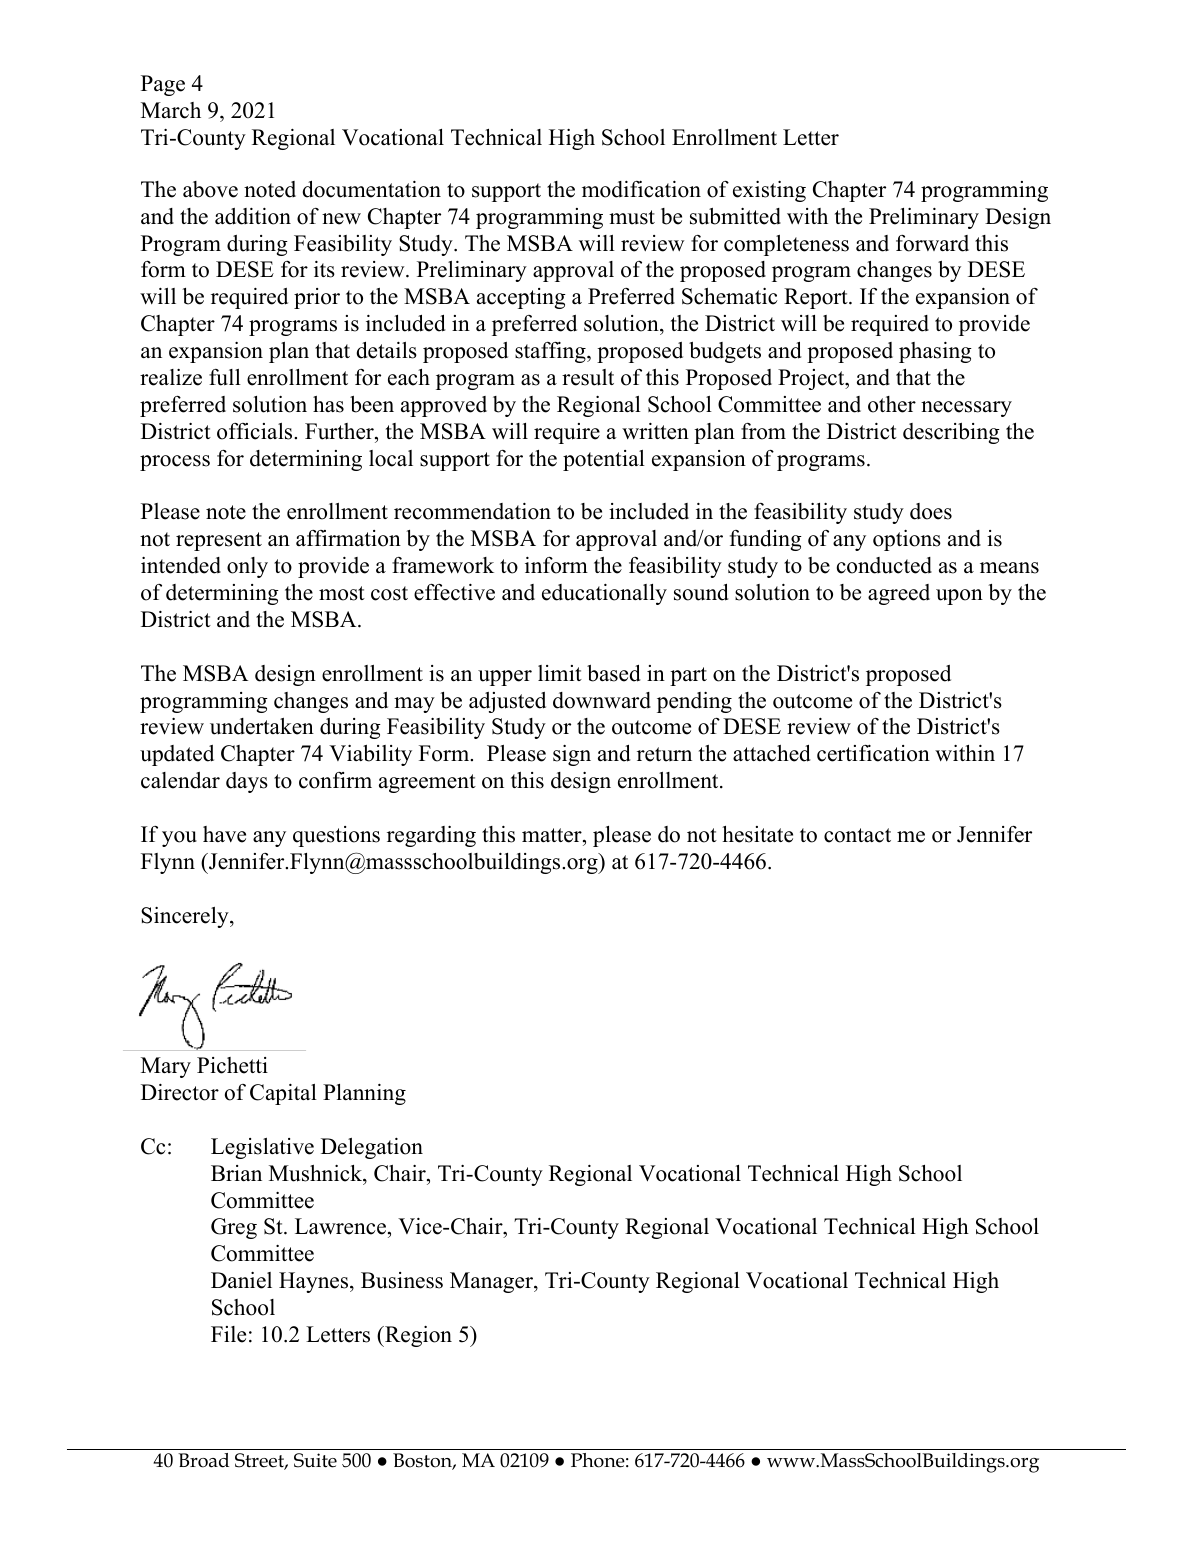  What do you see at coordinates (315, 1460) in the image?
I see `Suite` at bounding box center [315, 1460].
